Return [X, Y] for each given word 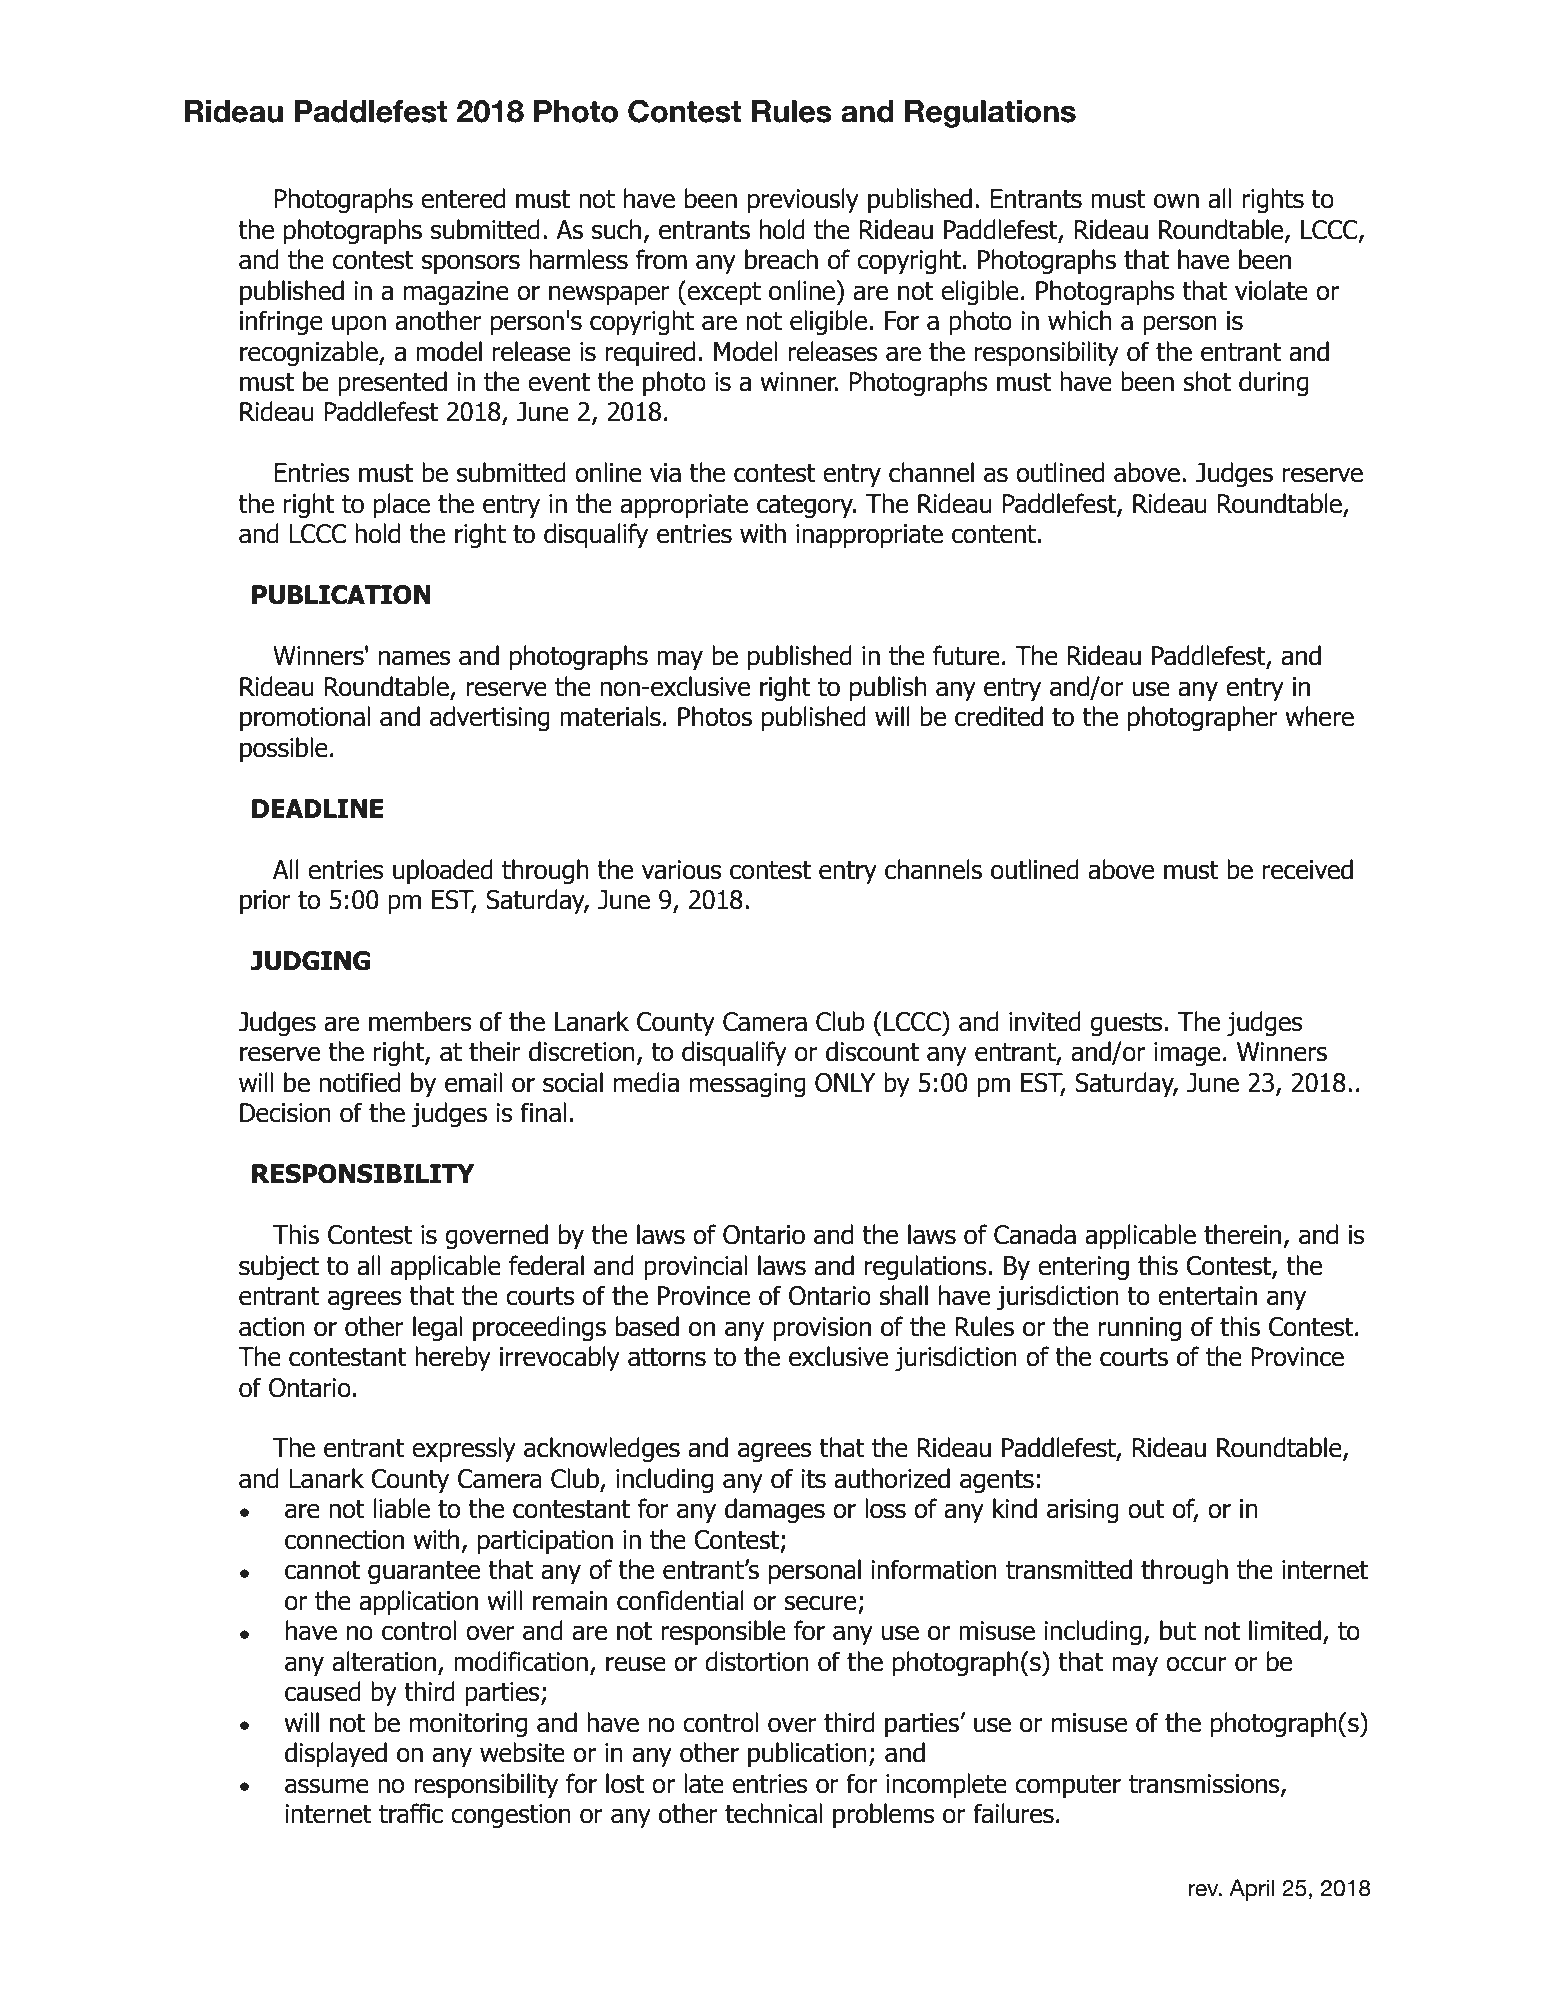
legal [437, 1328]
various [682, 870]
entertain [1207, 1296]
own [1176, 201]
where [1319, 716]
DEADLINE [317, 808]
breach [781, 259]
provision [822, 1329]
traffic [411, 1813]
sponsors [471, 264]
